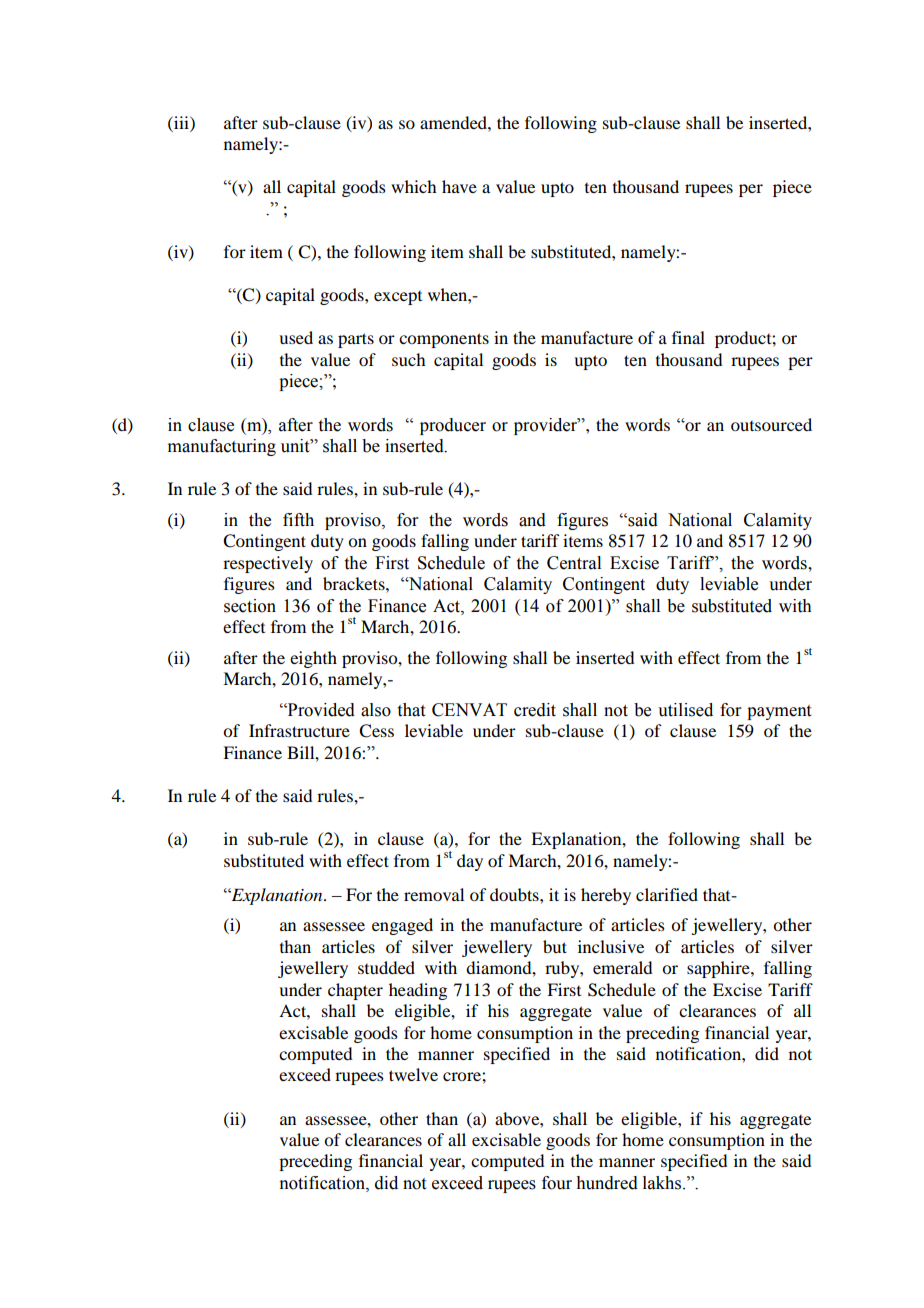 The width and height of the screenshot is (924, 1308). I want to click on final, so click(688, 337).
